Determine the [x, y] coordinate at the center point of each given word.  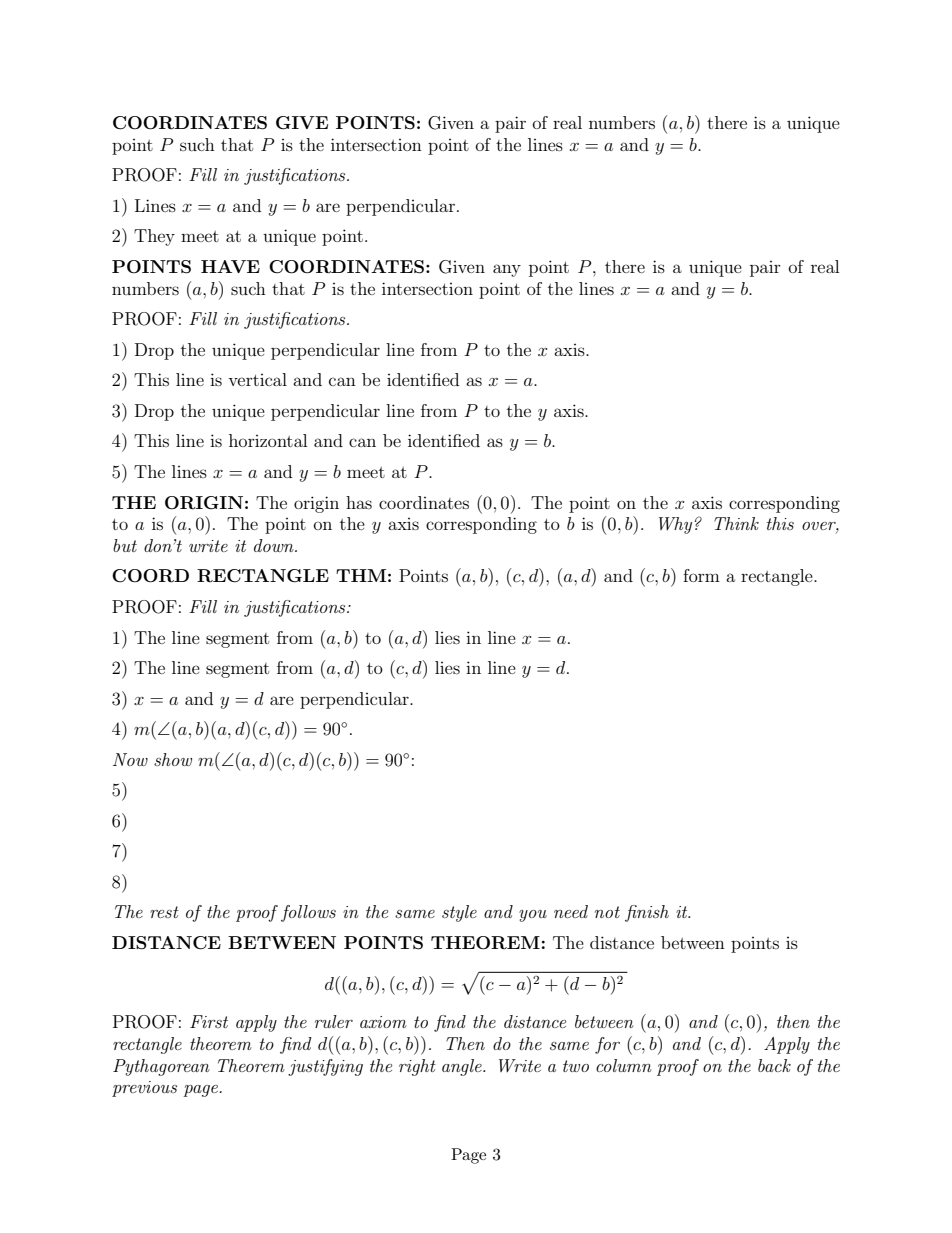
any [507, 270]
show [173, 759]
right [417, 1067]
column [624, 1065]
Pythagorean [161, 1067]
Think [736, 523]
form [701, 575]
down [275, 545]
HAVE [230, 266]
